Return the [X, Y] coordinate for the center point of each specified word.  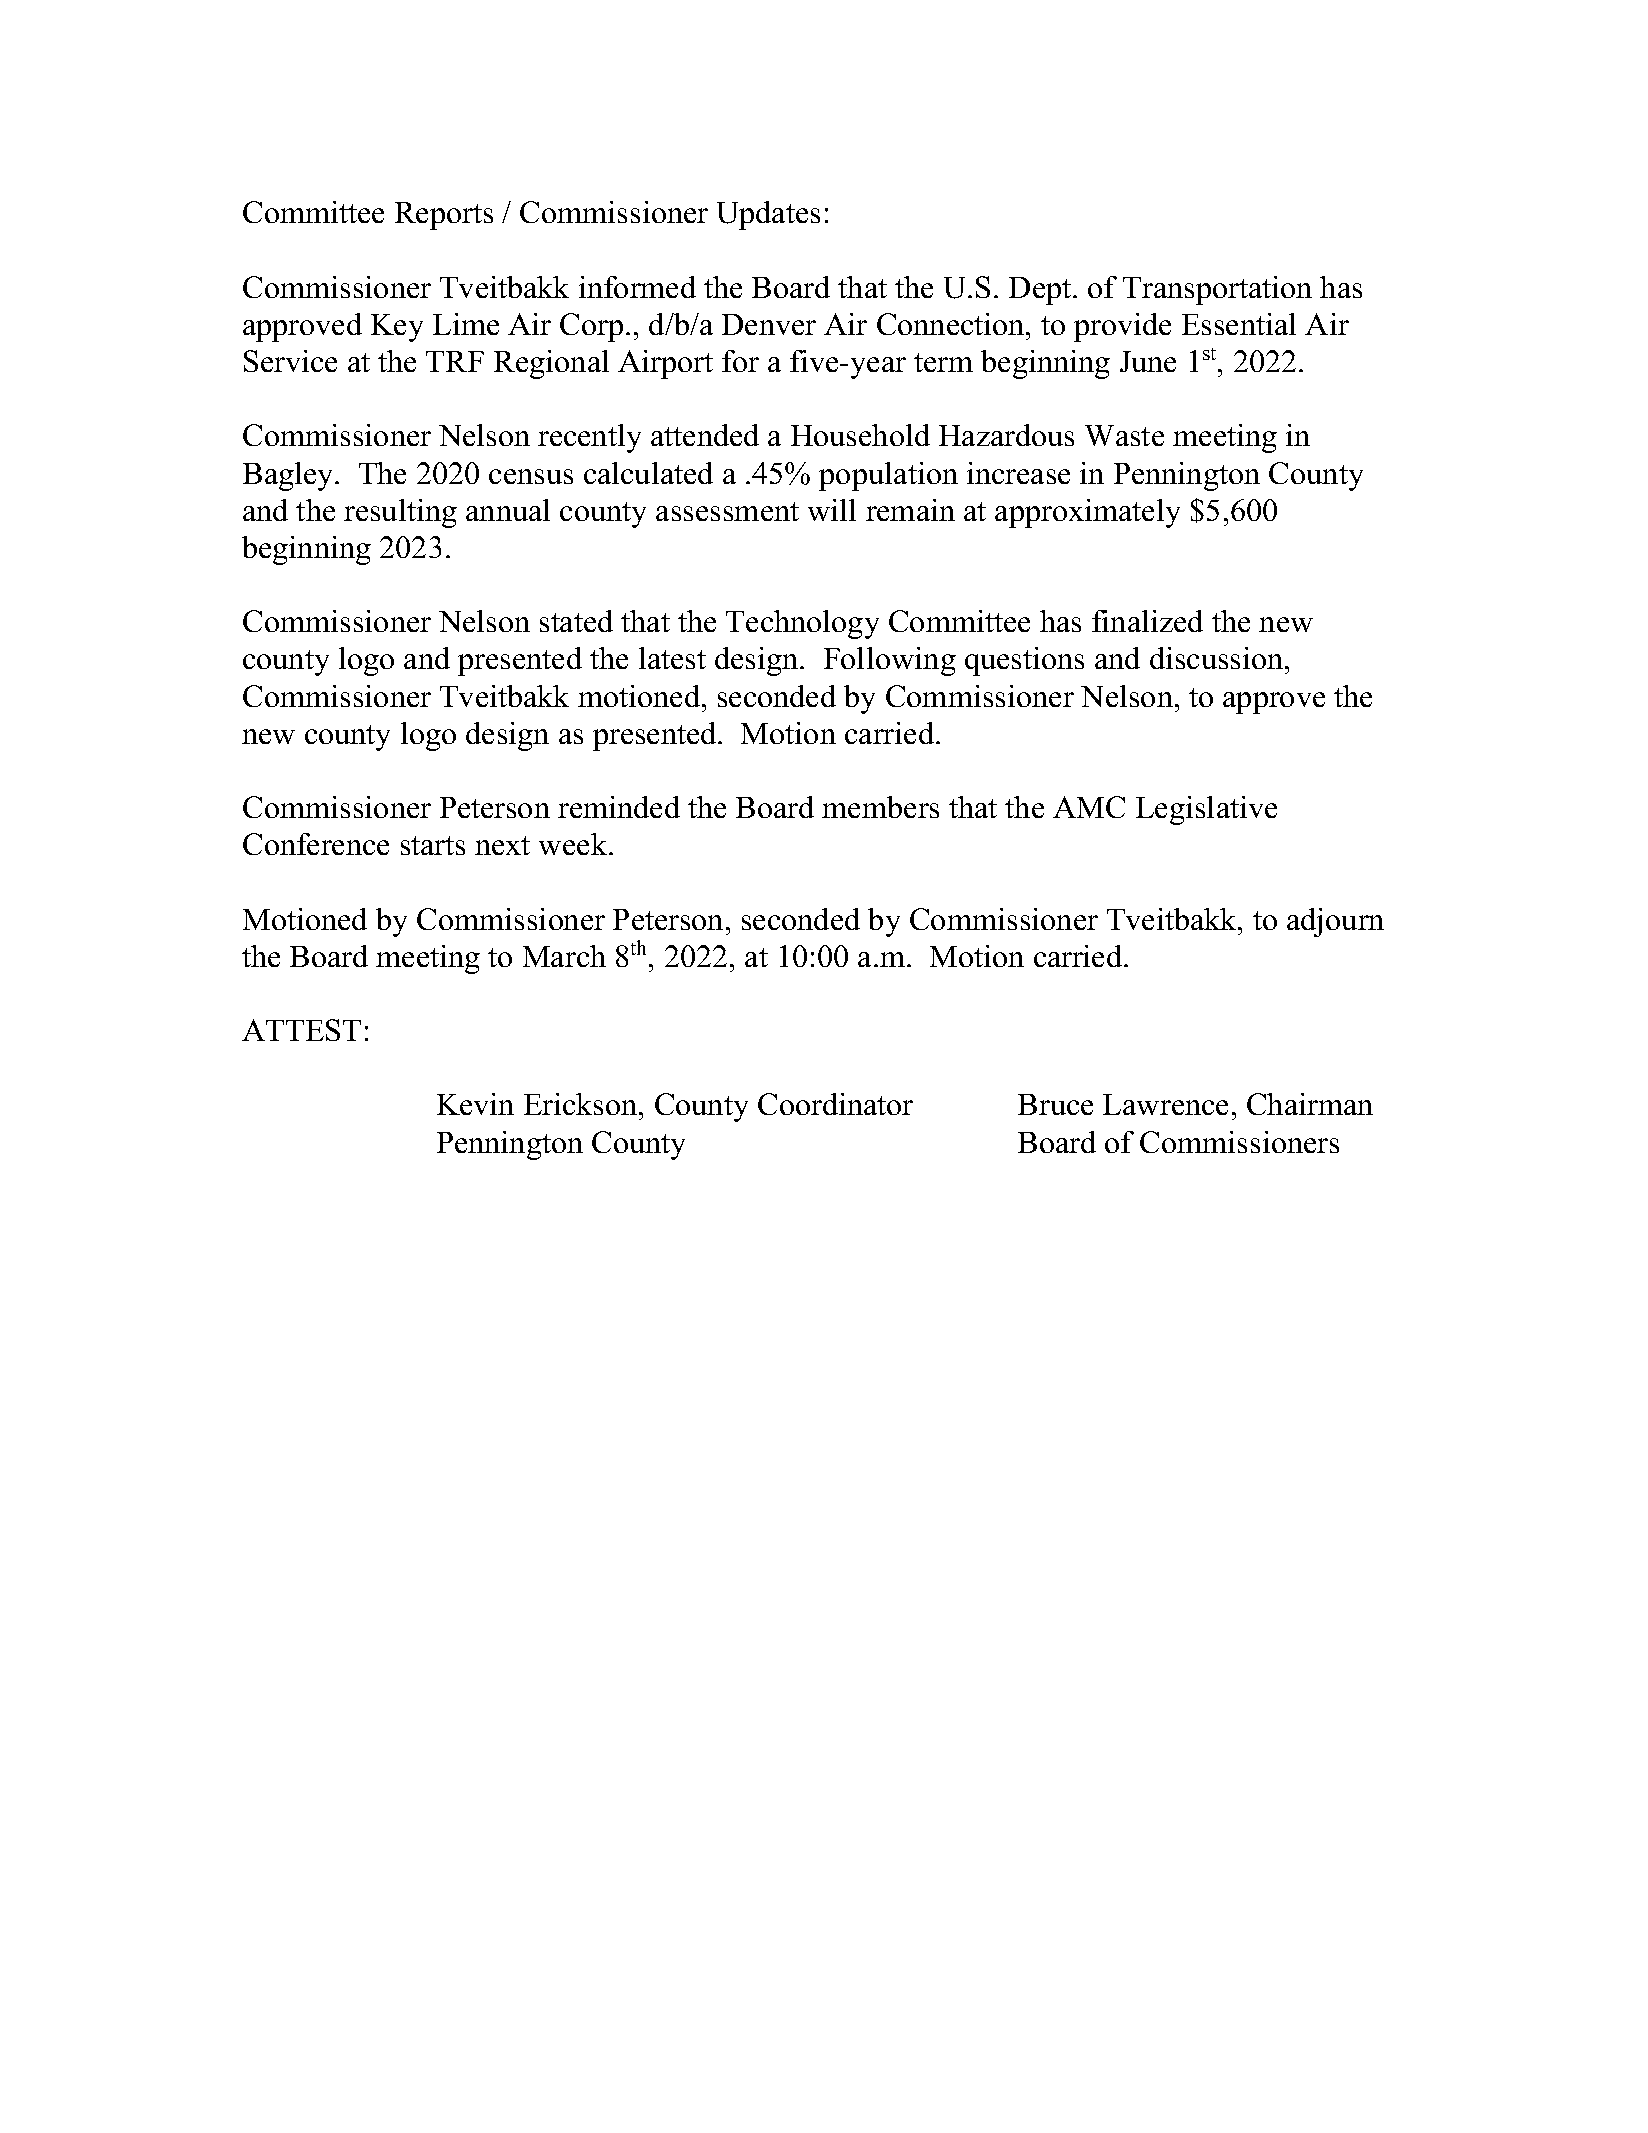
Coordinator [835, 1104]
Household [860, 435]
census [531, 476]
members [880, 807]
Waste [1124, 435]
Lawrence [1165, 1104]
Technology [802, 624]
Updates [768, 215]
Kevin [475, 1104]
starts [433, 845]
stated [576, 621]
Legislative [1206, 810]
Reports [444, 216]
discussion [1218, 658]
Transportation [1217, 290]
